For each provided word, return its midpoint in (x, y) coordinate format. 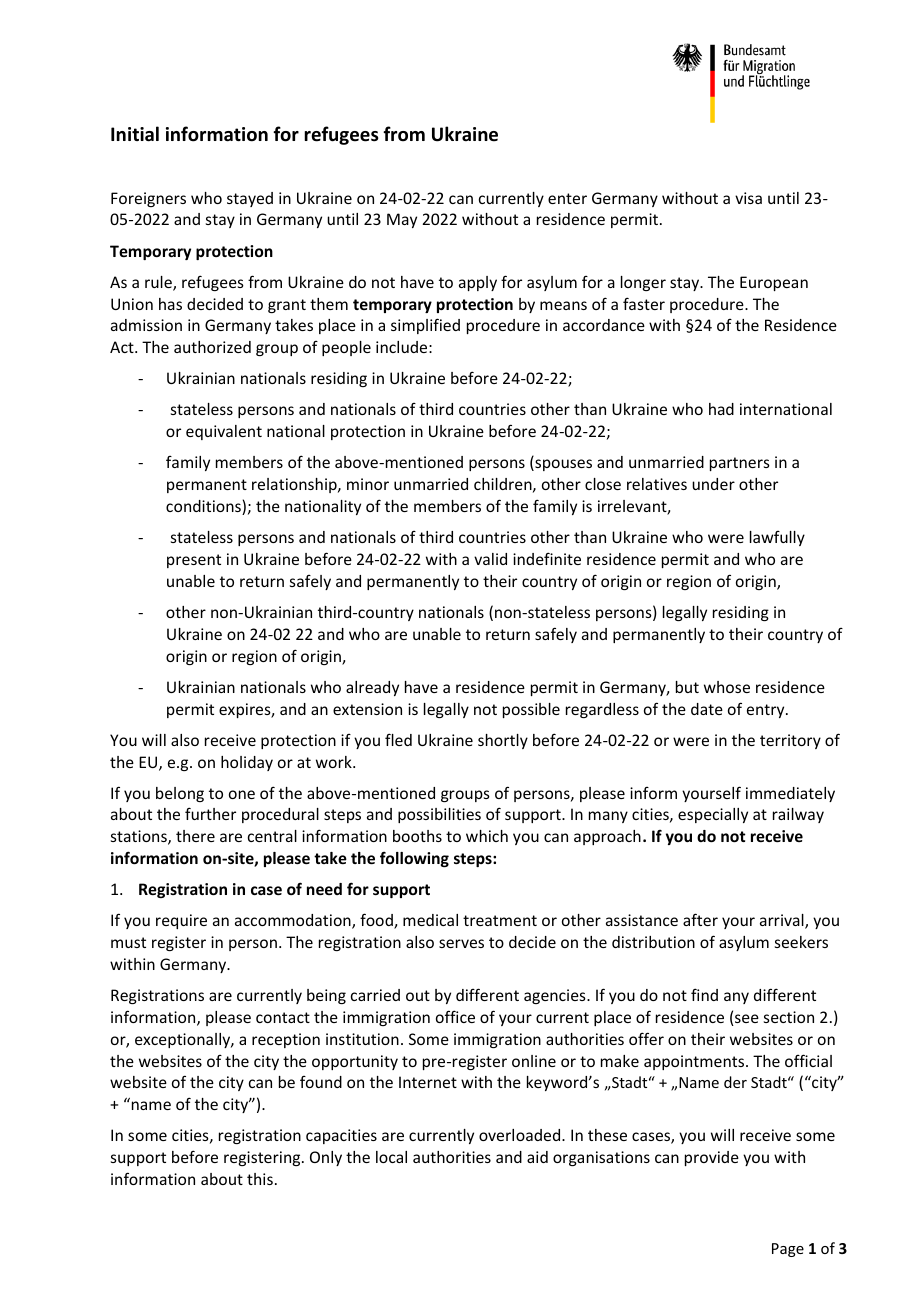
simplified (425, 326)
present (194, 561)
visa (748, 198)
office (455, 1016)
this (260, 1179)
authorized (212, 347)
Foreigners (148, 199)
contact (283, 1017)
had (721, 409)
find (704, 994)
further (210, 813)
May (402, 220)
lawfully (777, 538)
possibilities (439, 815)
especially (713, 815)
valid (490, 559)
